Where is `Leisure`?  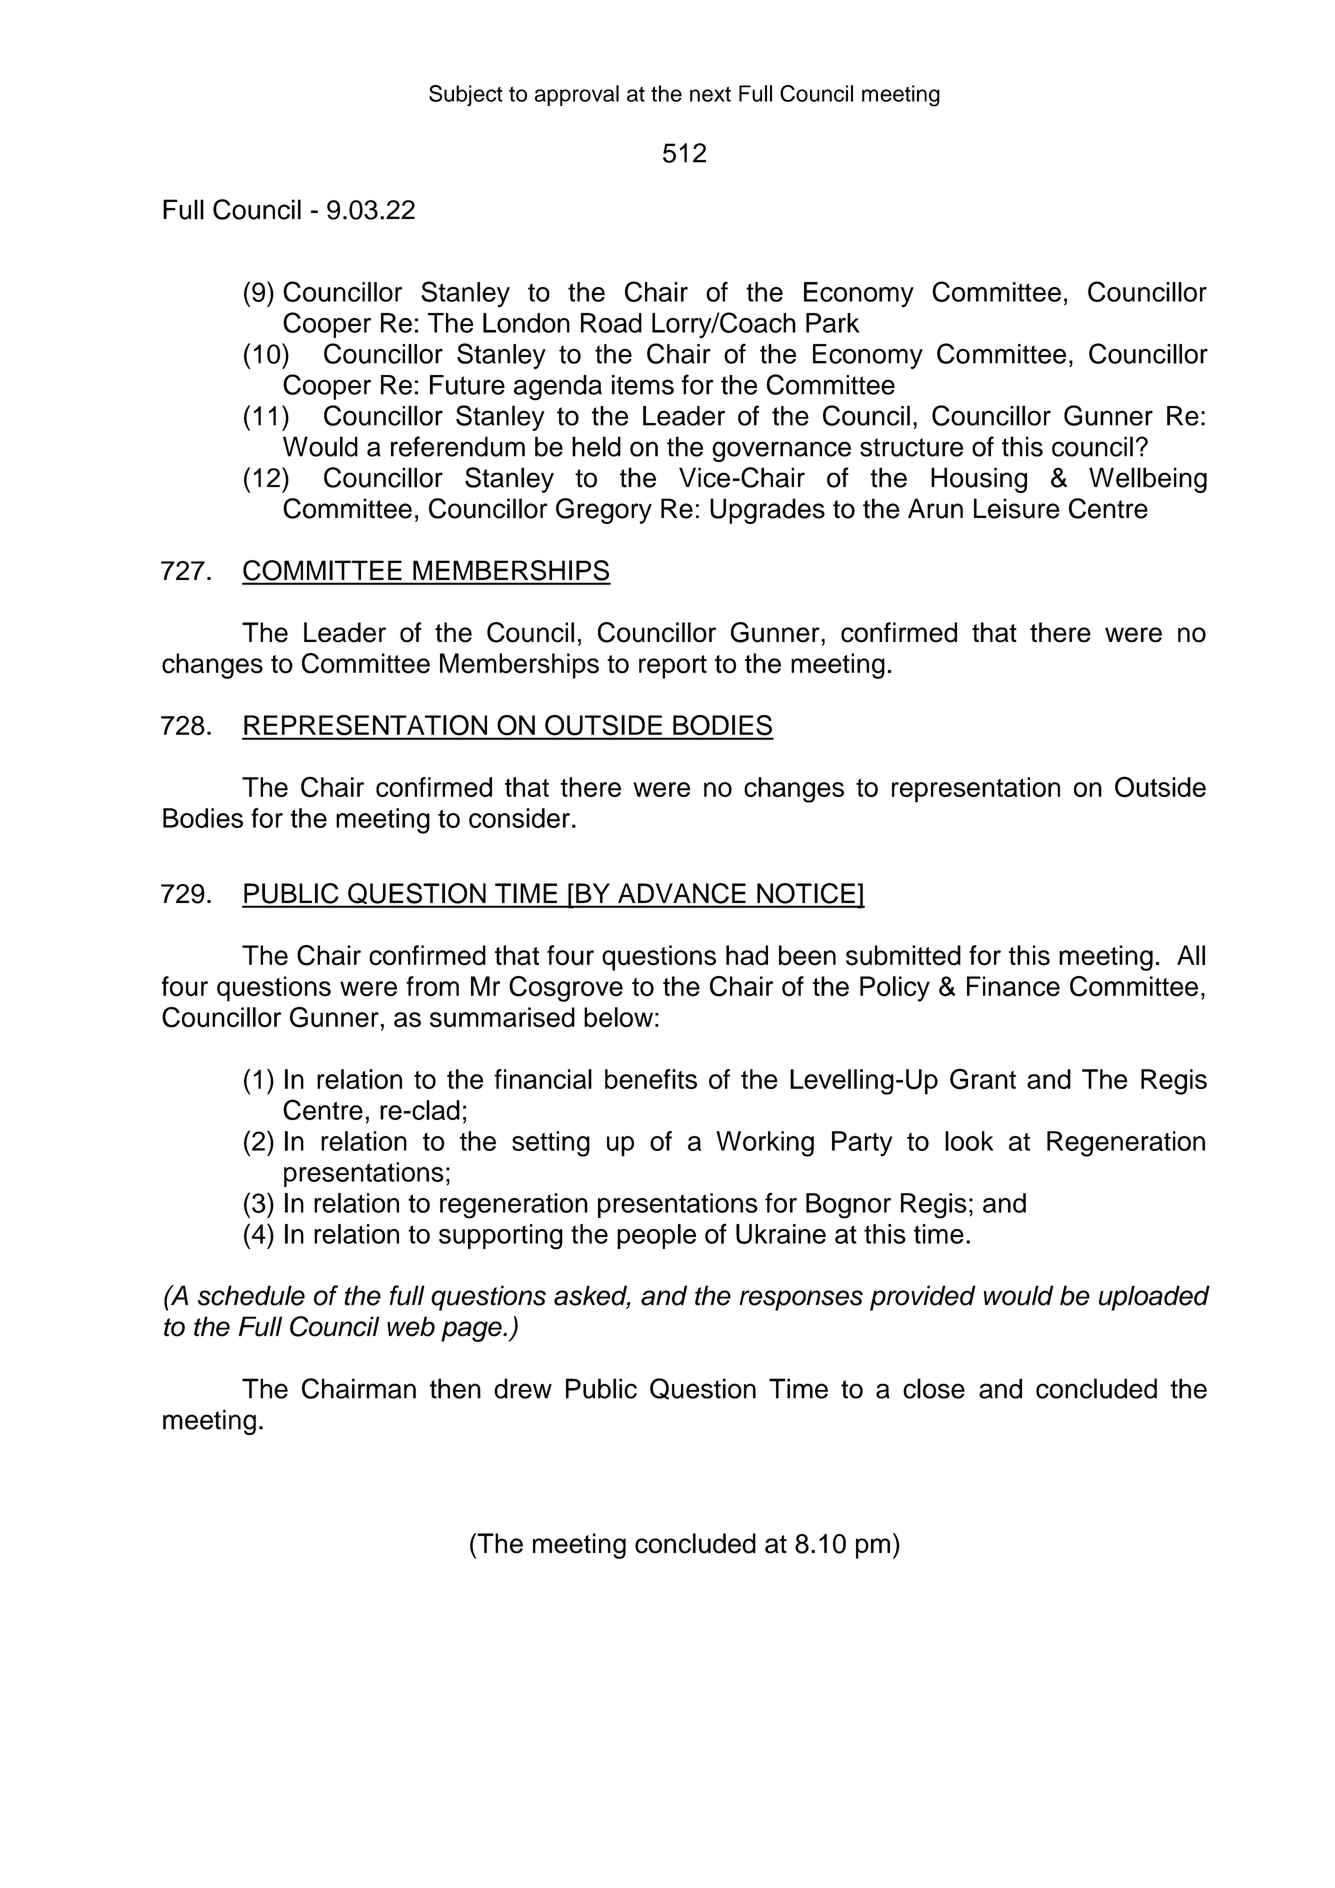
Leisure is located at coordinates (1017, 508).
